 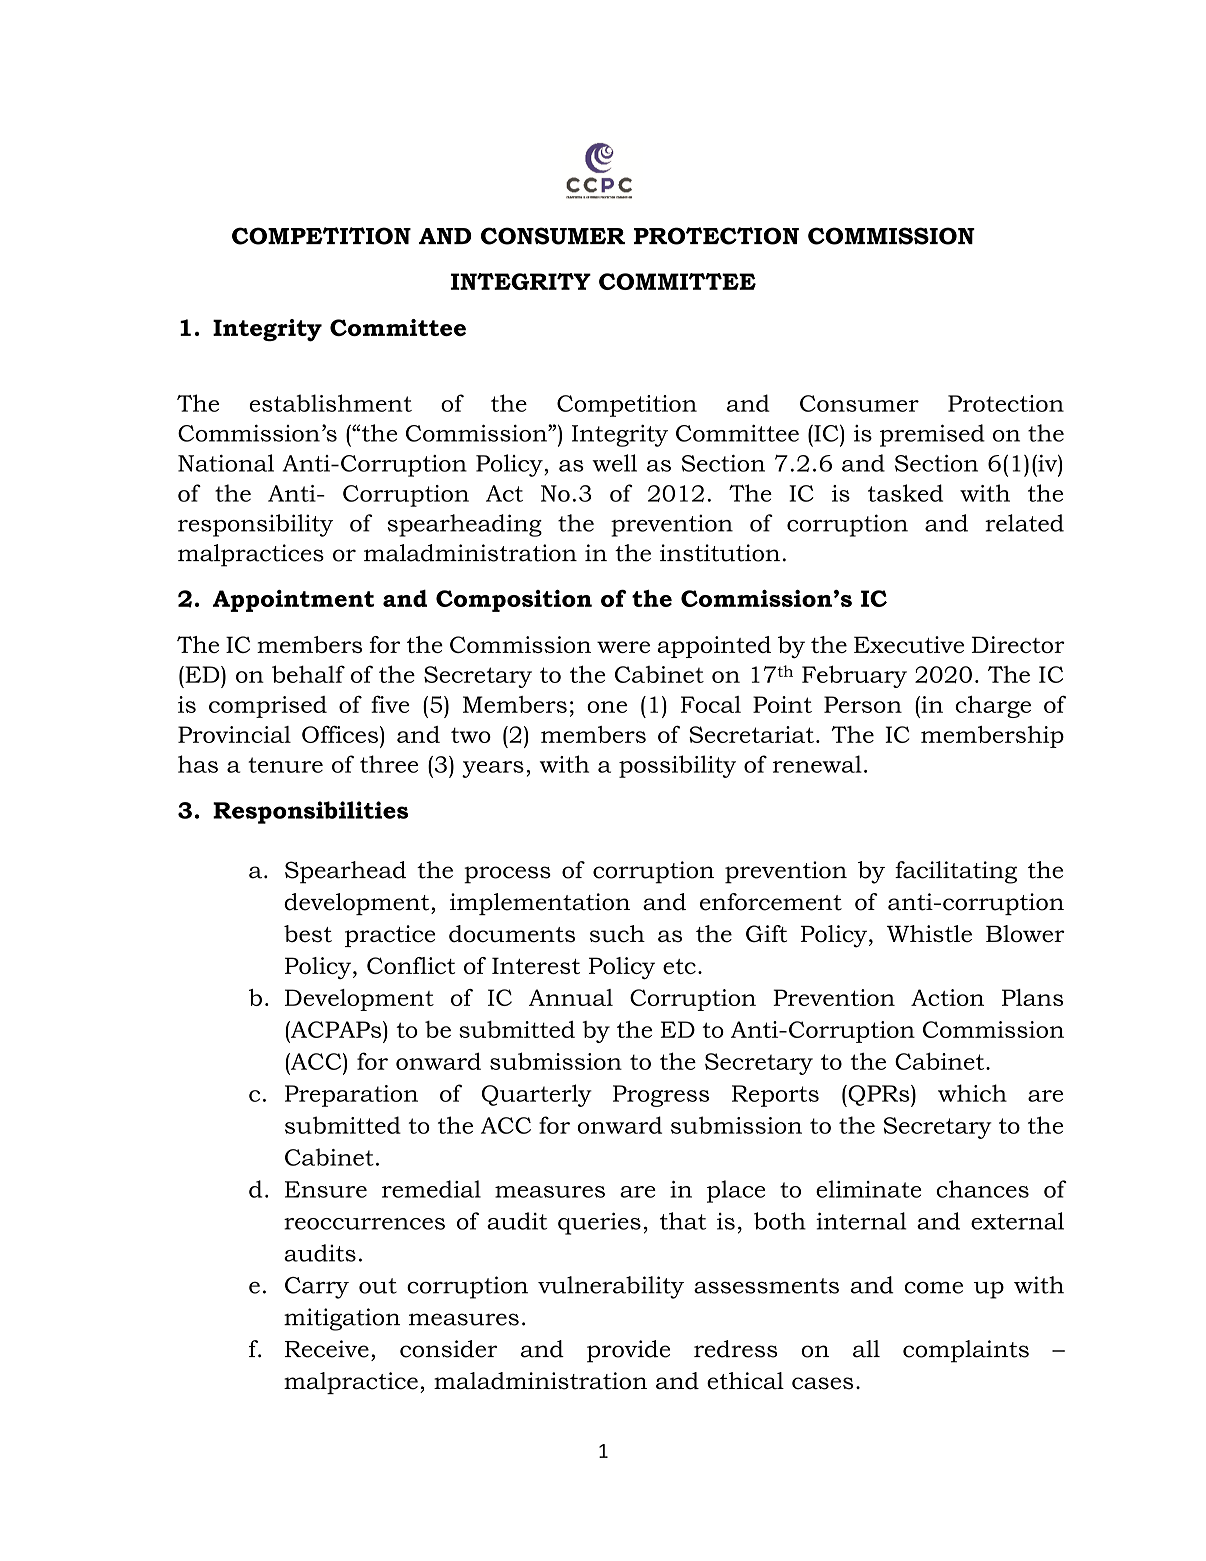 I want to click on establishment, so click(x=330, y=403).
